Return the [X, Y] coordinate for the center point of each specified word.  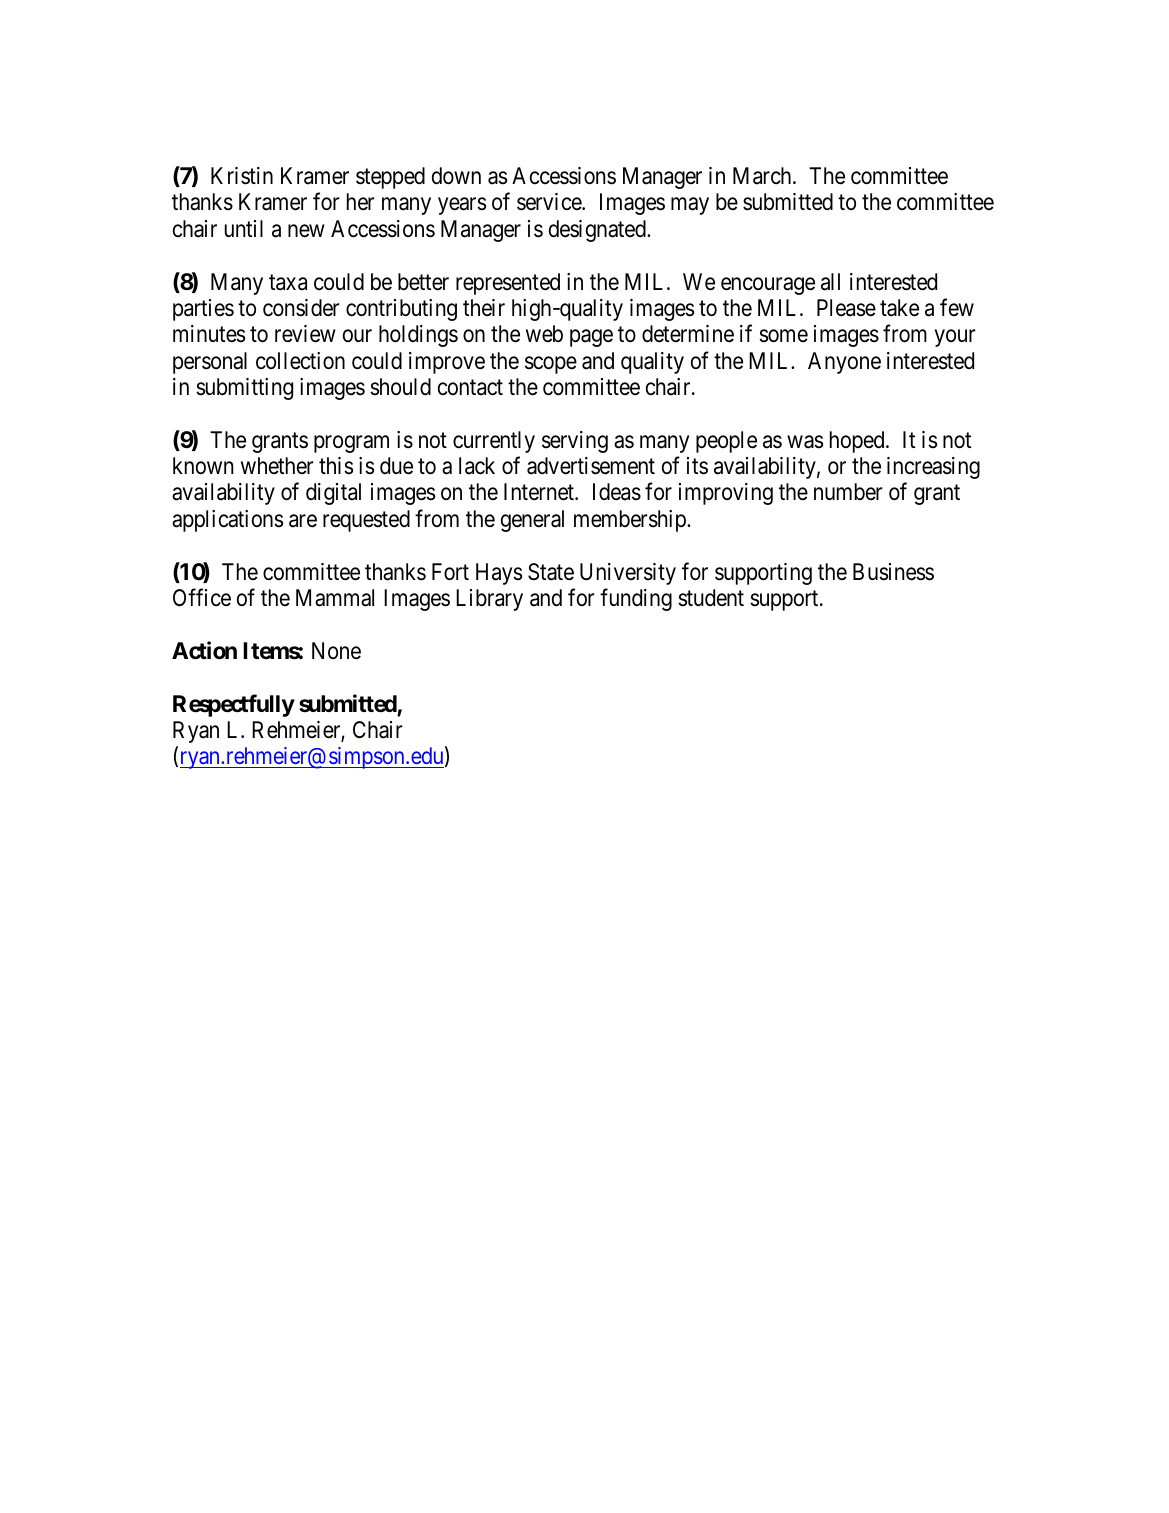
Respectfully [234, 705]
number [848, 492]
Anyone [844, 363]
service [550, 202]
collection [300, 361]
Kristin [242, 176]
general [532, 521]
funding [636, 599]
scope [551, 365]
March [763, 176]
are [303, 521]
